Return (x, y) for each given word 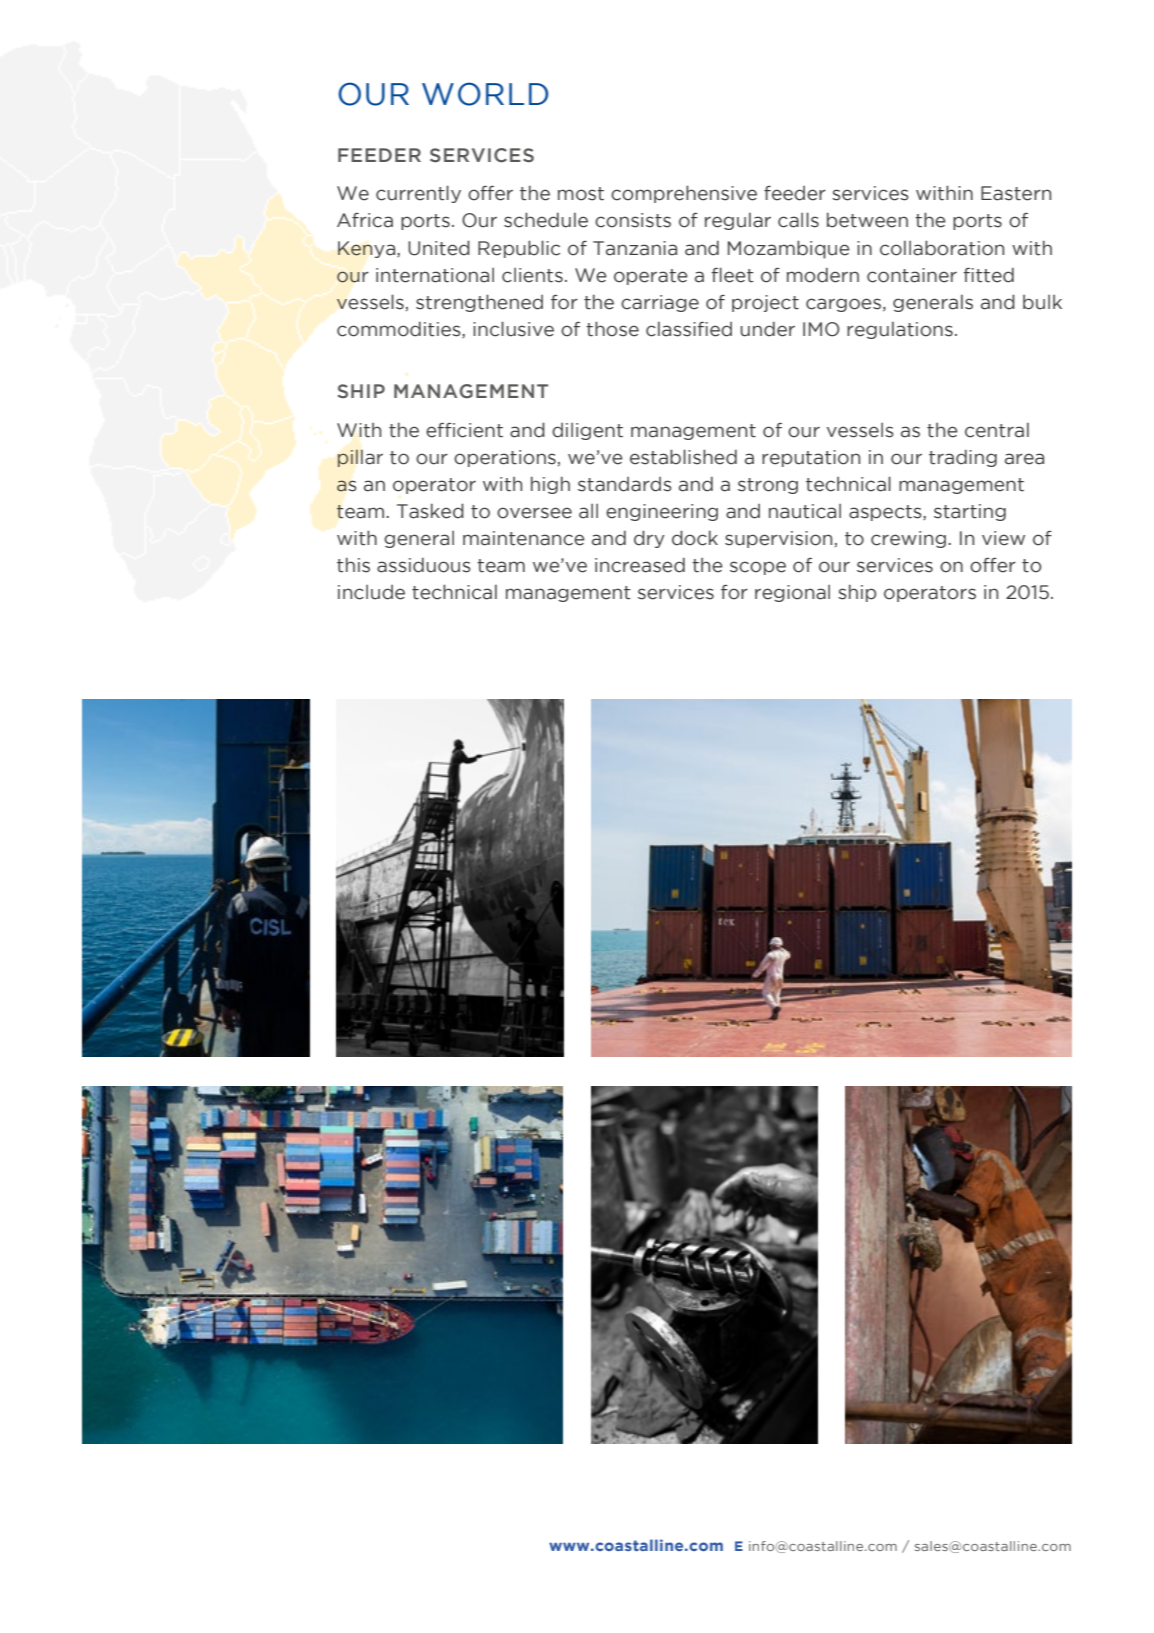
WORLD (485, 94)
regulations (900, 330)
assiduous (424, 565)
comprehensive (684, 194)
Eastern (1016, 193)
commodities (400, 330)
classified (689, 329)
